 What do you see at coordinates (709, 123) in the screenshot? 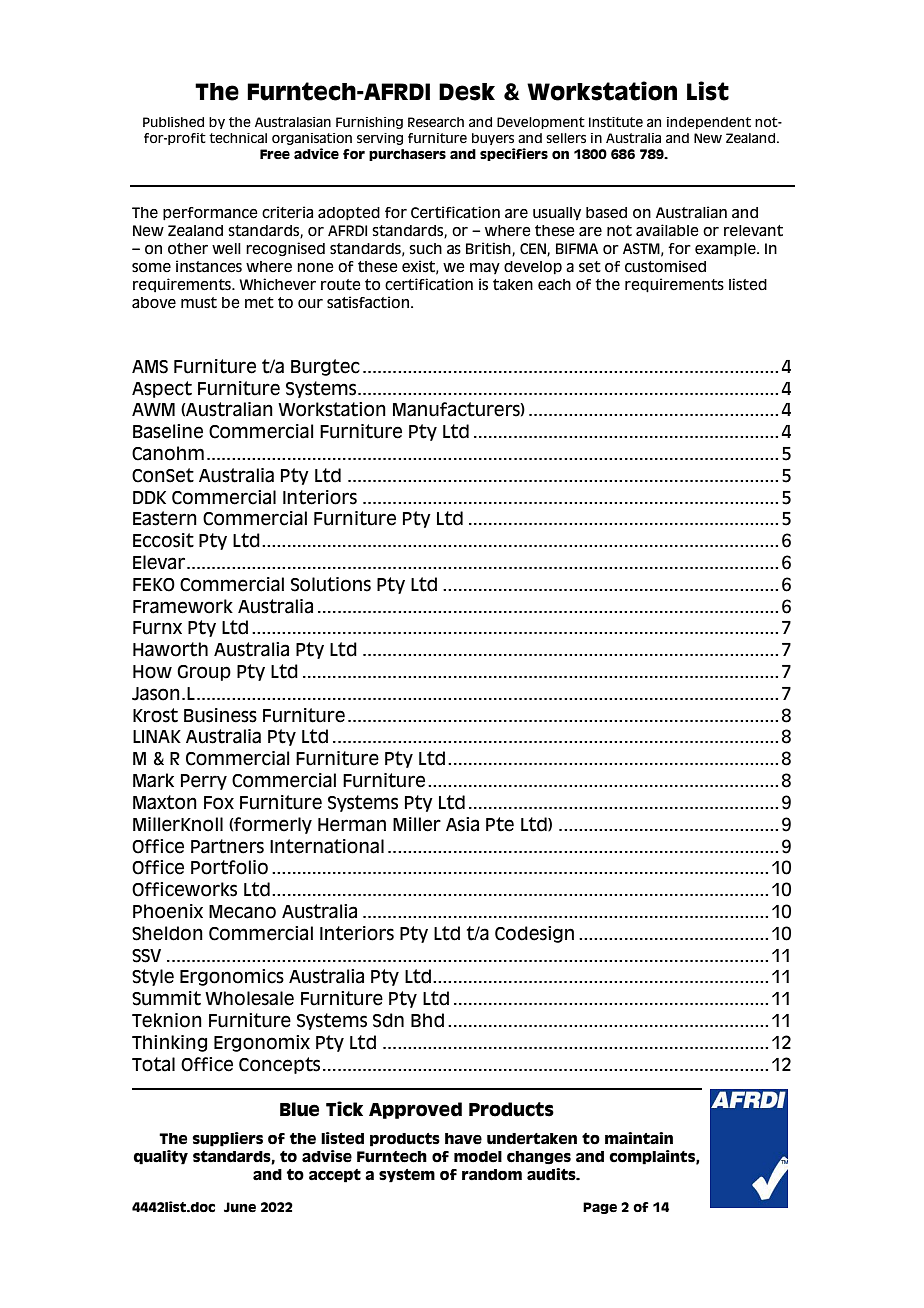
I see `independent` at bounding box center [709, 123].
